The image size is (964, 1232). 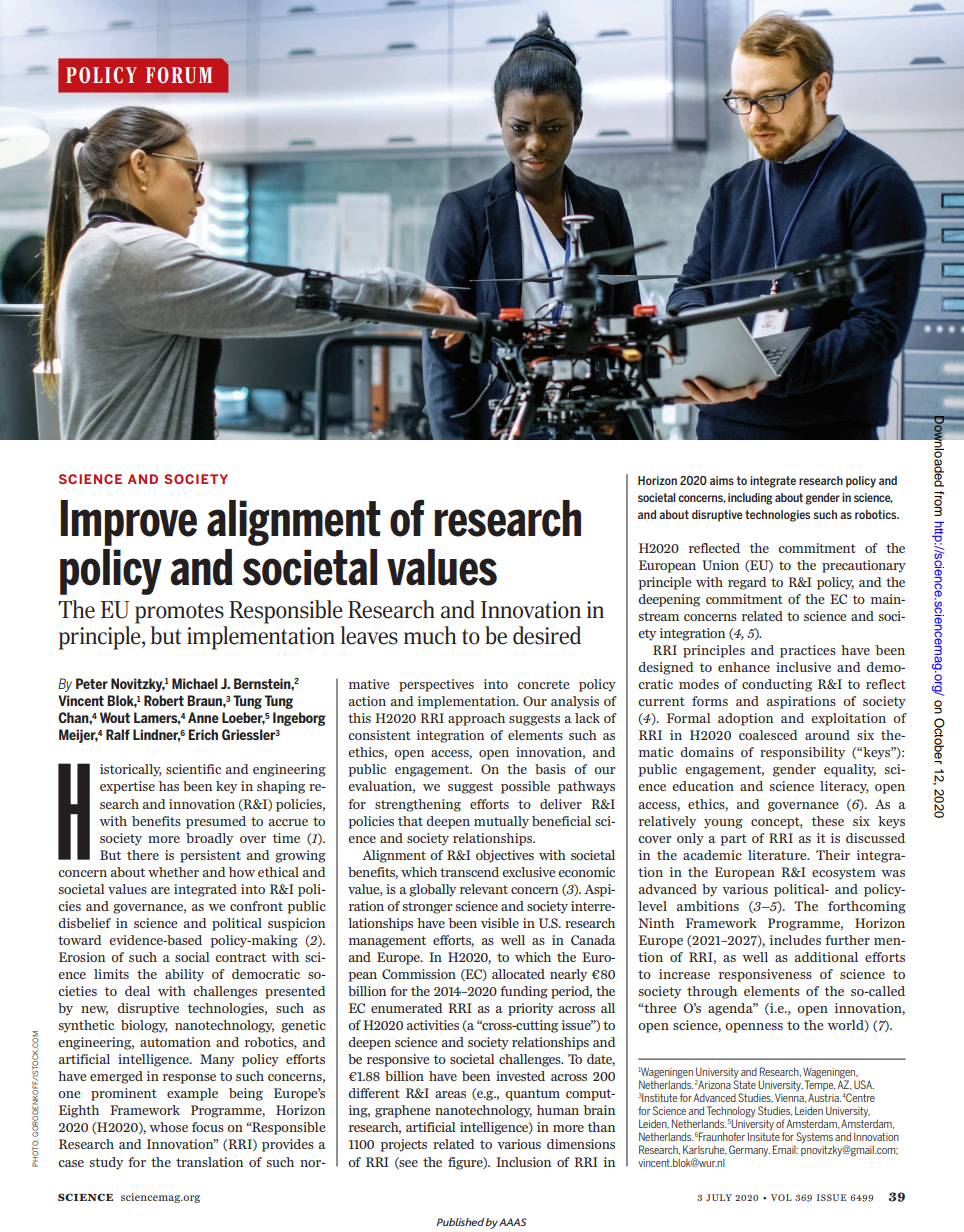 What do you see at coordinates (778, 855) in the image?
I see `literature` at bounding box center [778, 855].
